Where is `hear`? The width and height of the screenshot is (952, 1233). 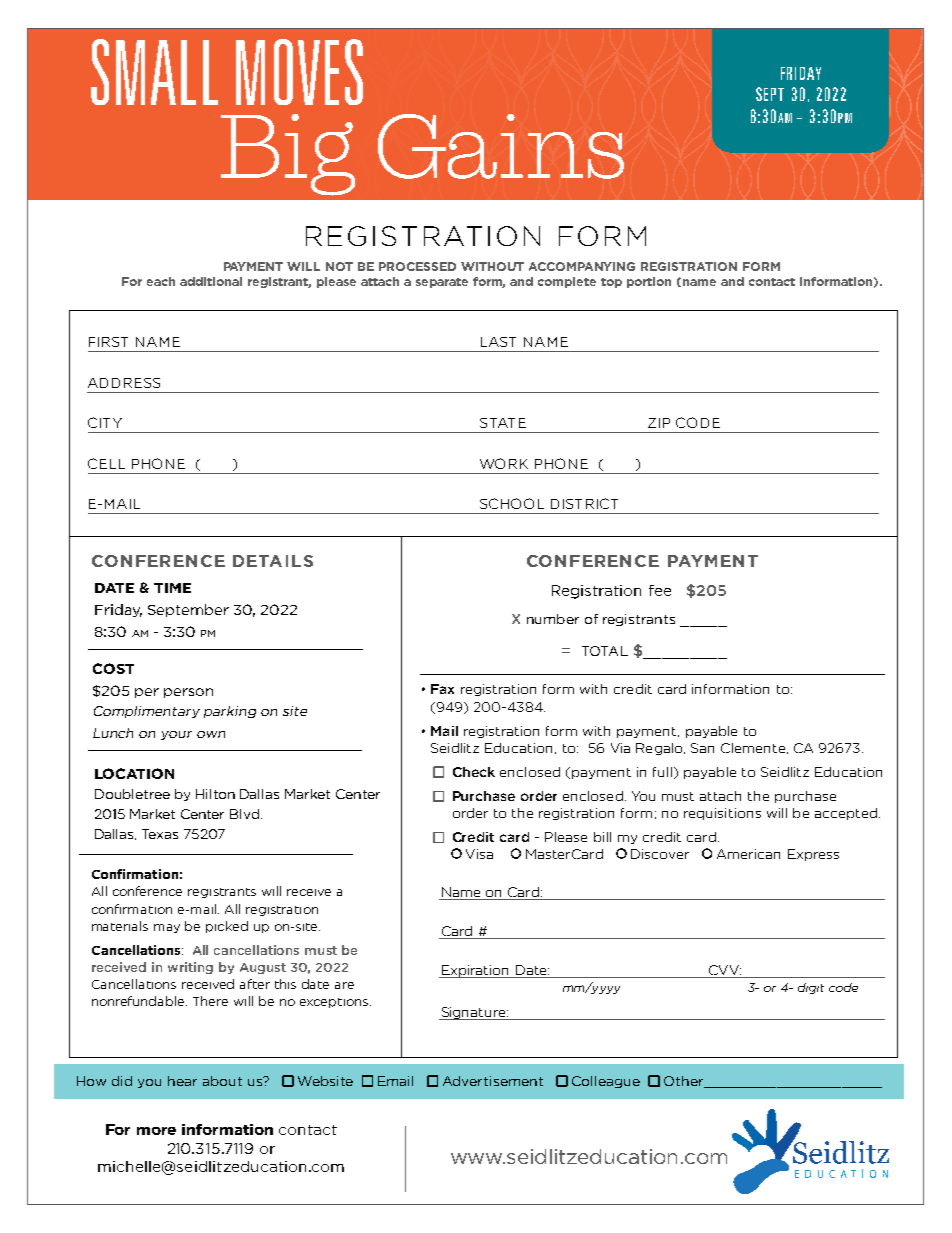
hear is located at coordinates (182, 1081).
